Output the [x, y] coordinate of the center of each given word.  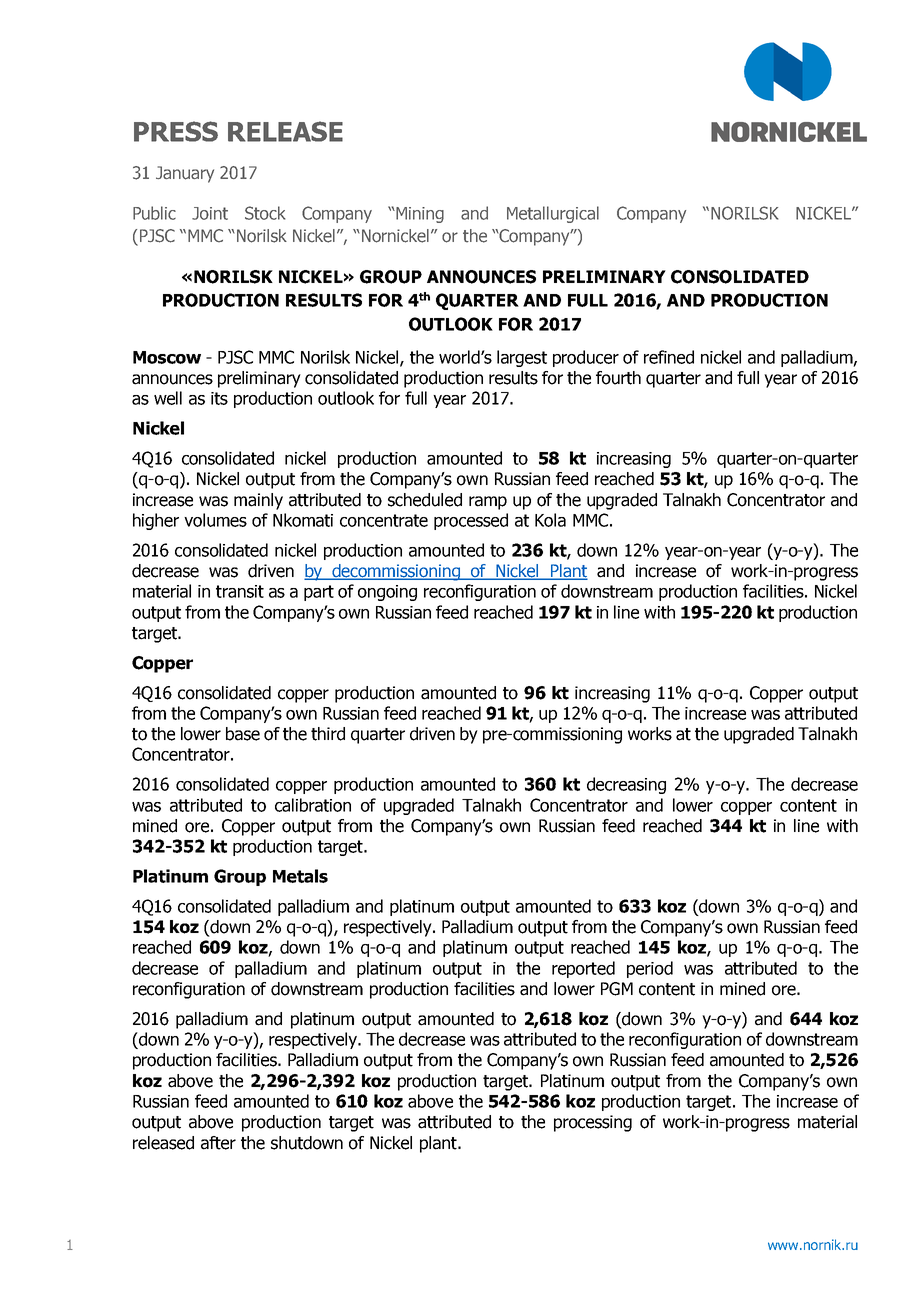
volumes [215, 520]
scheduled [425, 500]
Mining [419, 215]
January [185, 174]
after [218, 1143]
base [243, 734]
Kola [550, 520]
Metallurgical [553, 214]
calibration [313, 805]
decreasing [626, 785]
